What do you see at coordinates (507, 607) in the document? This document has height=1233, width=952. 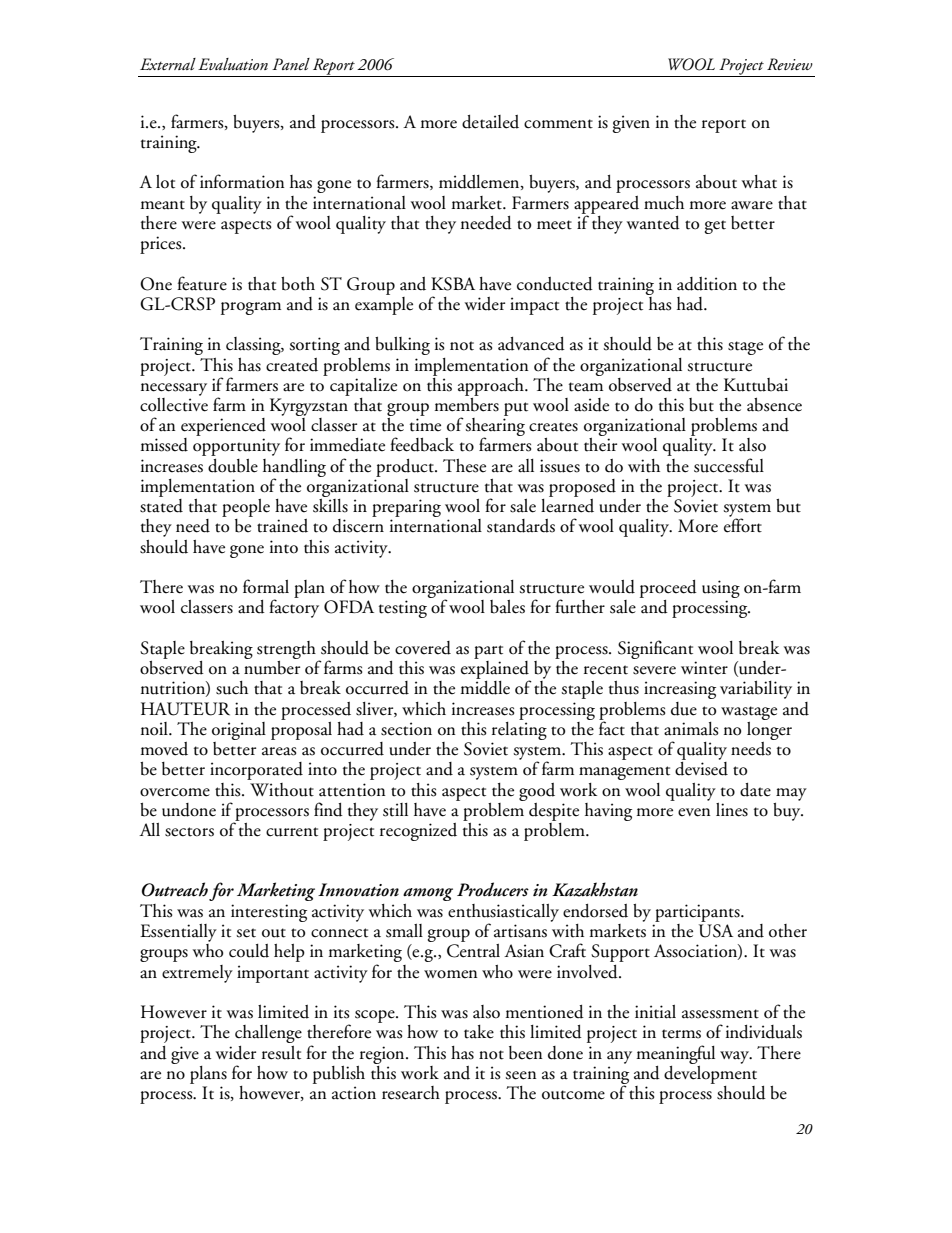 I see `bales` at bounding box center [507, 607].
